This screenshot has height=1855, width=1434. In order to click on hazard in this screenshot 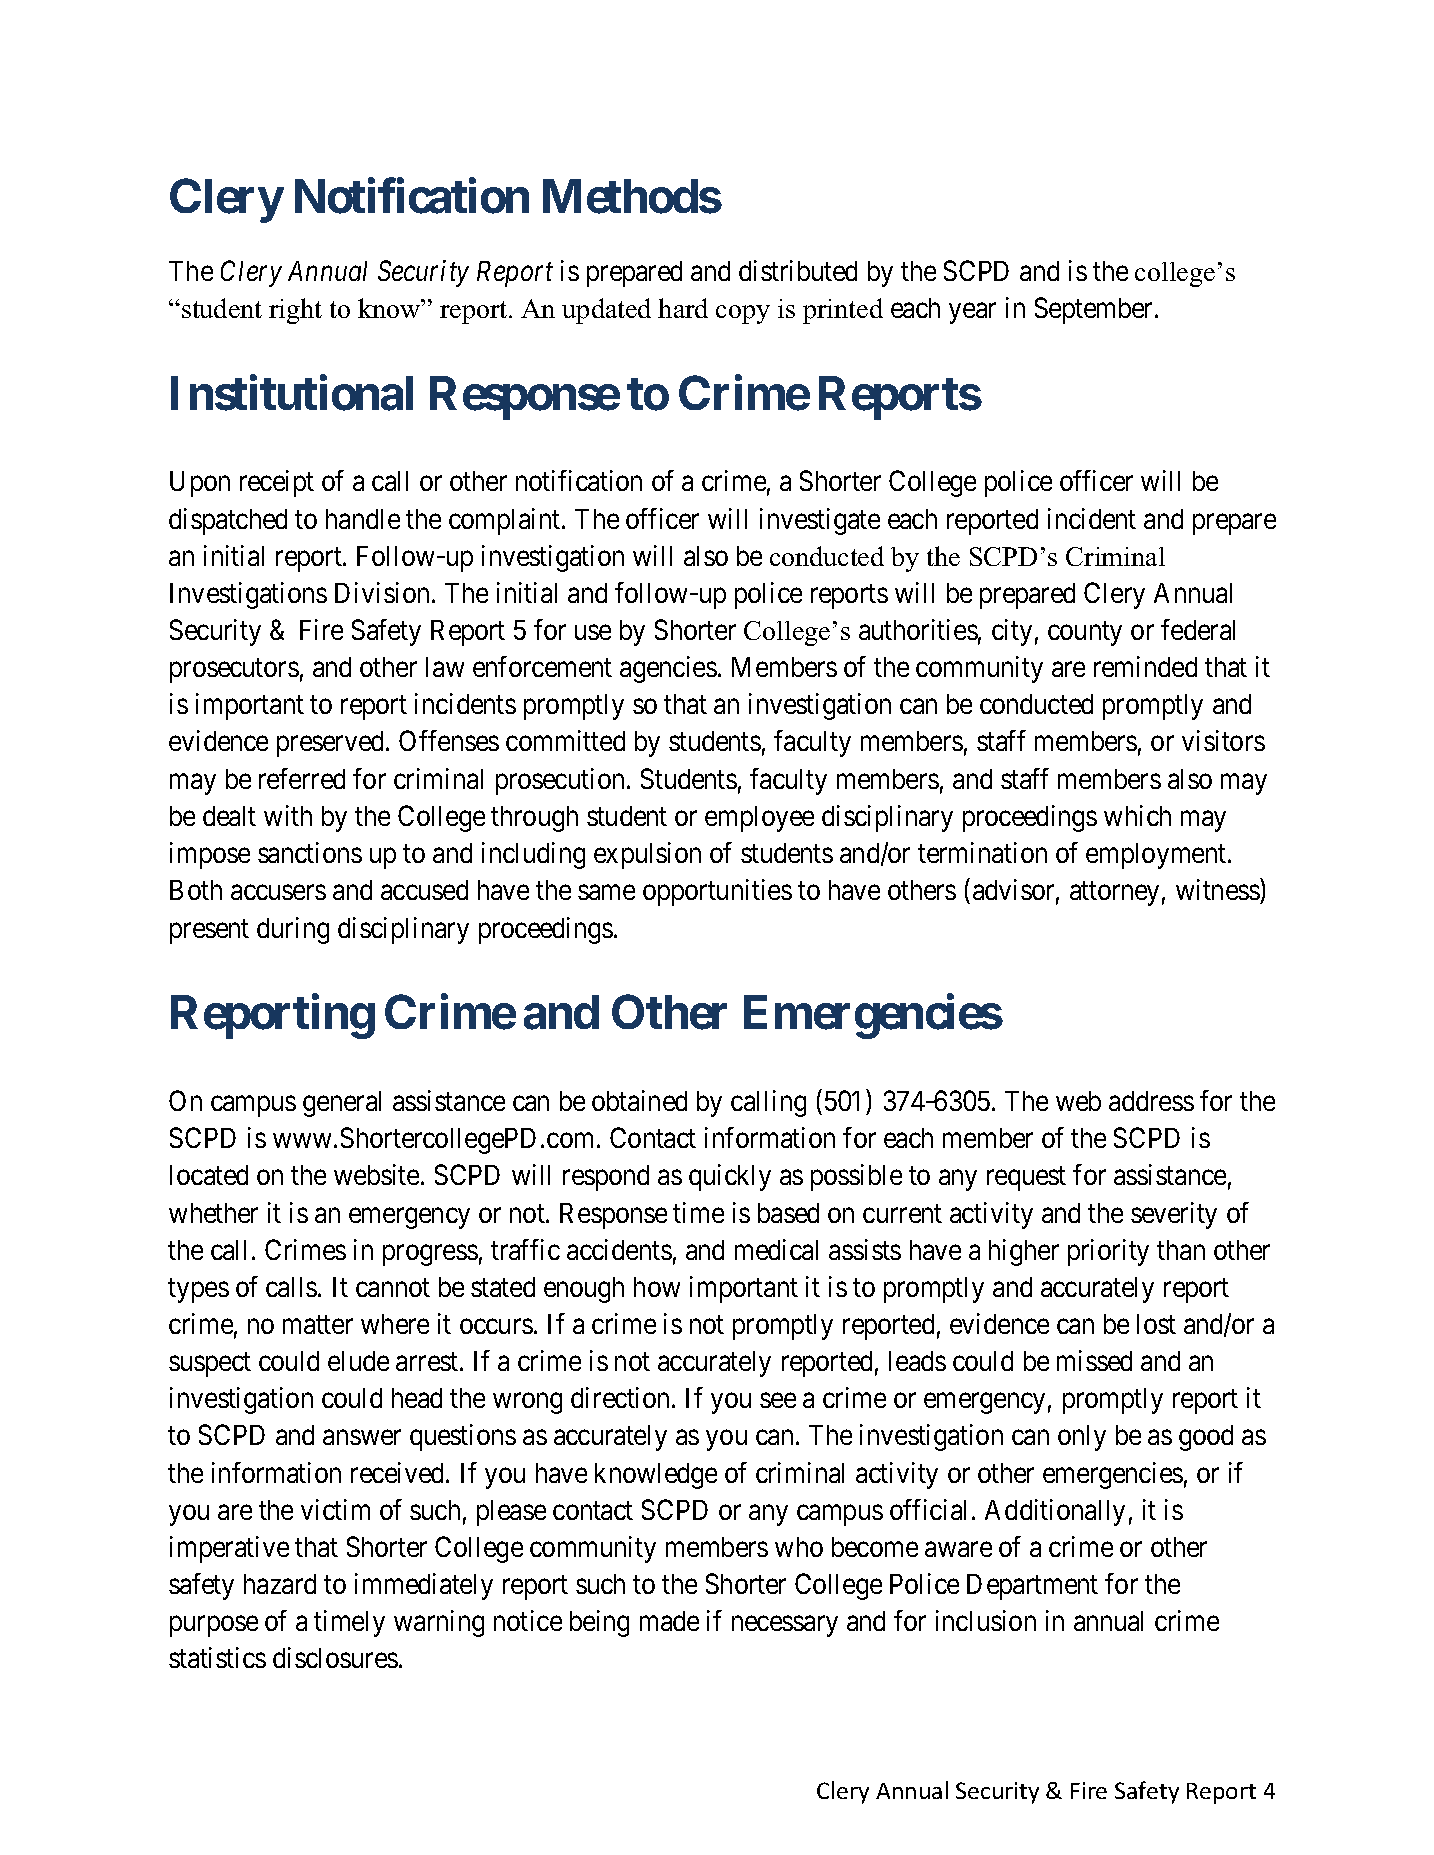, I will do `click(280, 1584)`.
